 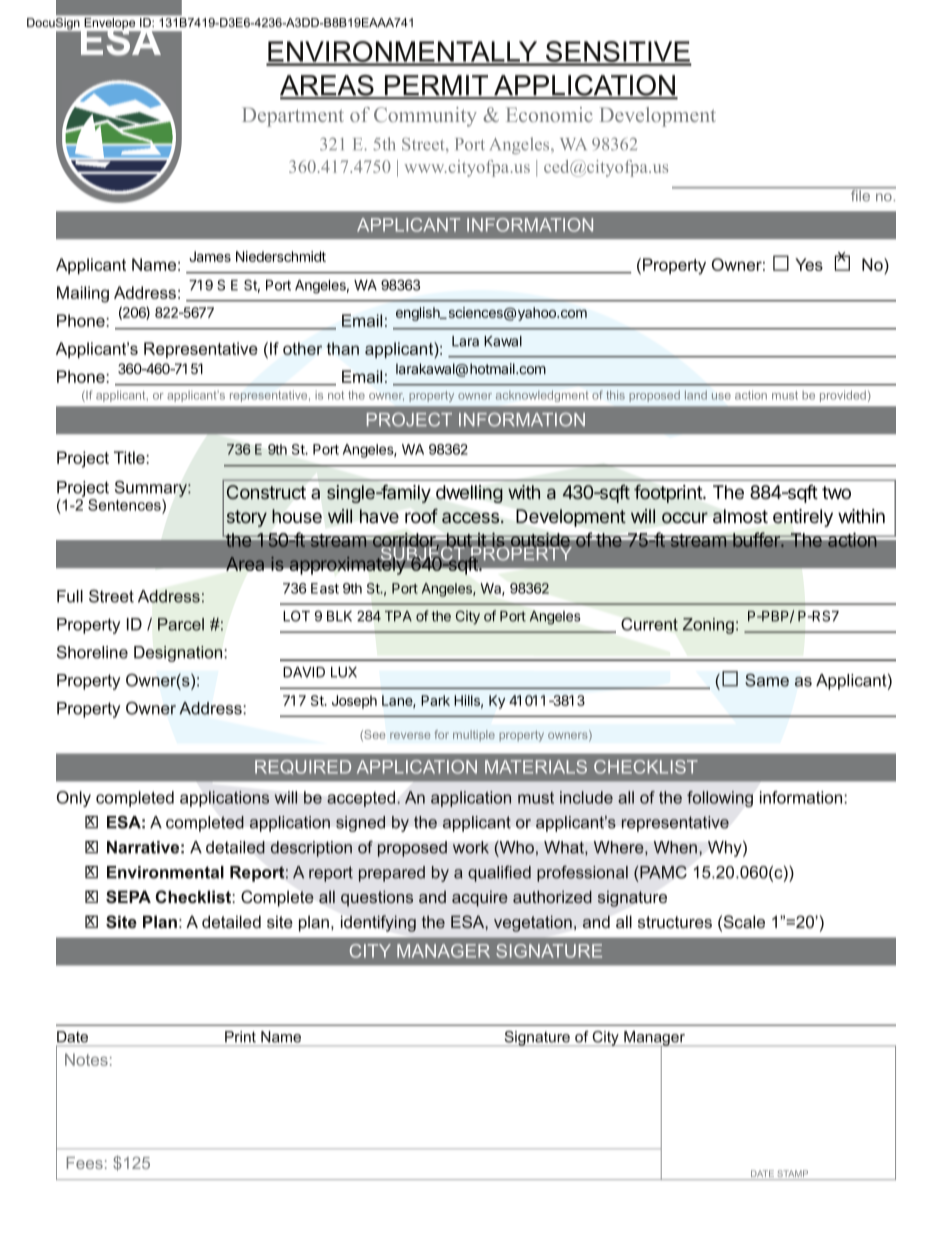 What do you see at coordinates (471, 847) in the page?
I see `work` at bounding box center [471, 847].
